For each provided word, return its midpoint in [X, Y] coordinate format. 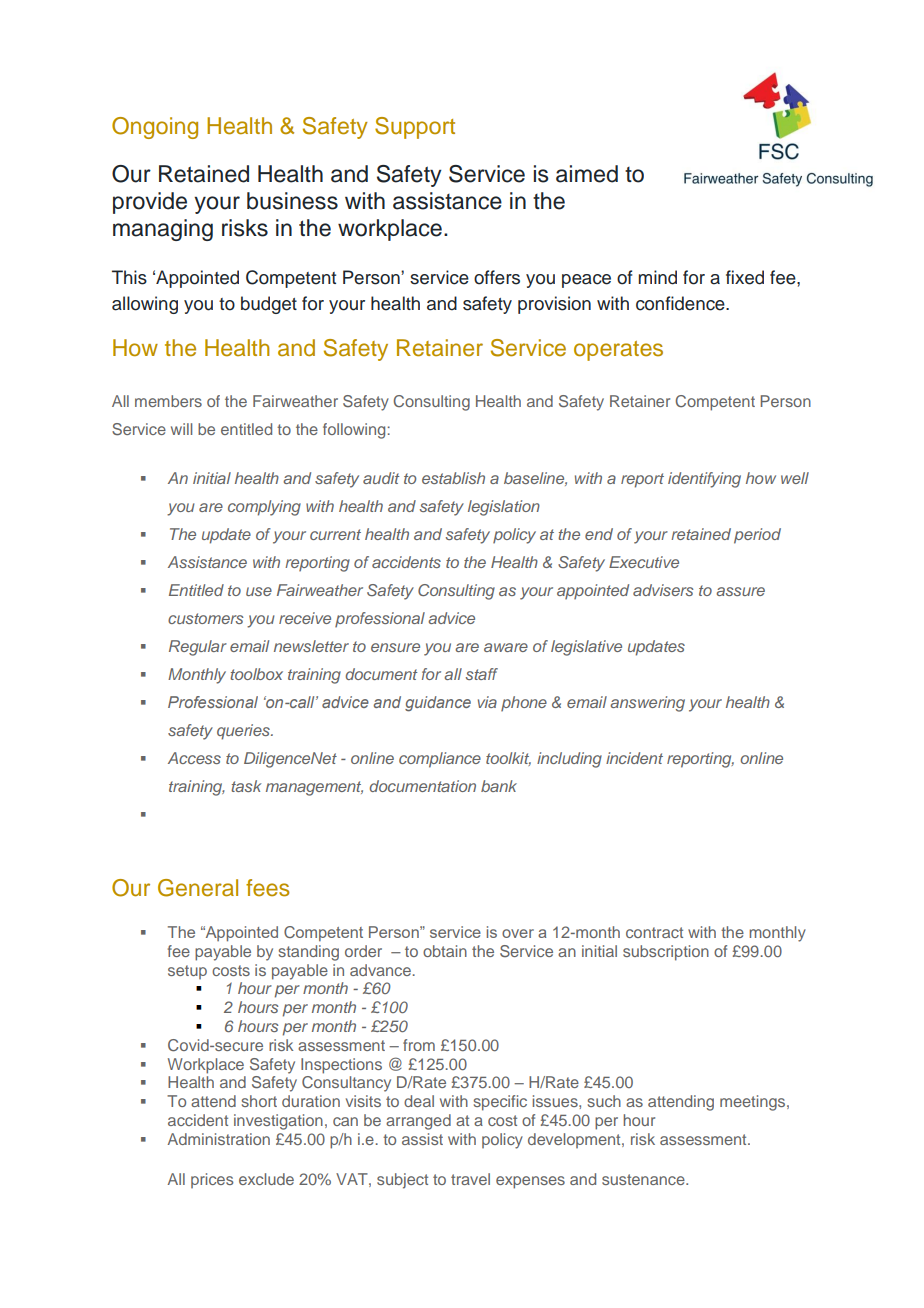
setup [187, 972]
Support [415, 128]
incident [634, 758]
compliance [440, 760]
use [259, 591]
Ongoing [155, 128]
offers [497, 277]
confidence [681, 303]
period [757, 536]
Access [194, 758]
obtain [445, 951]
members [168, 401]
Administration [218, 1139]
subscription [666, 953]
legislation [504, 508]
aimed [587, 174]
